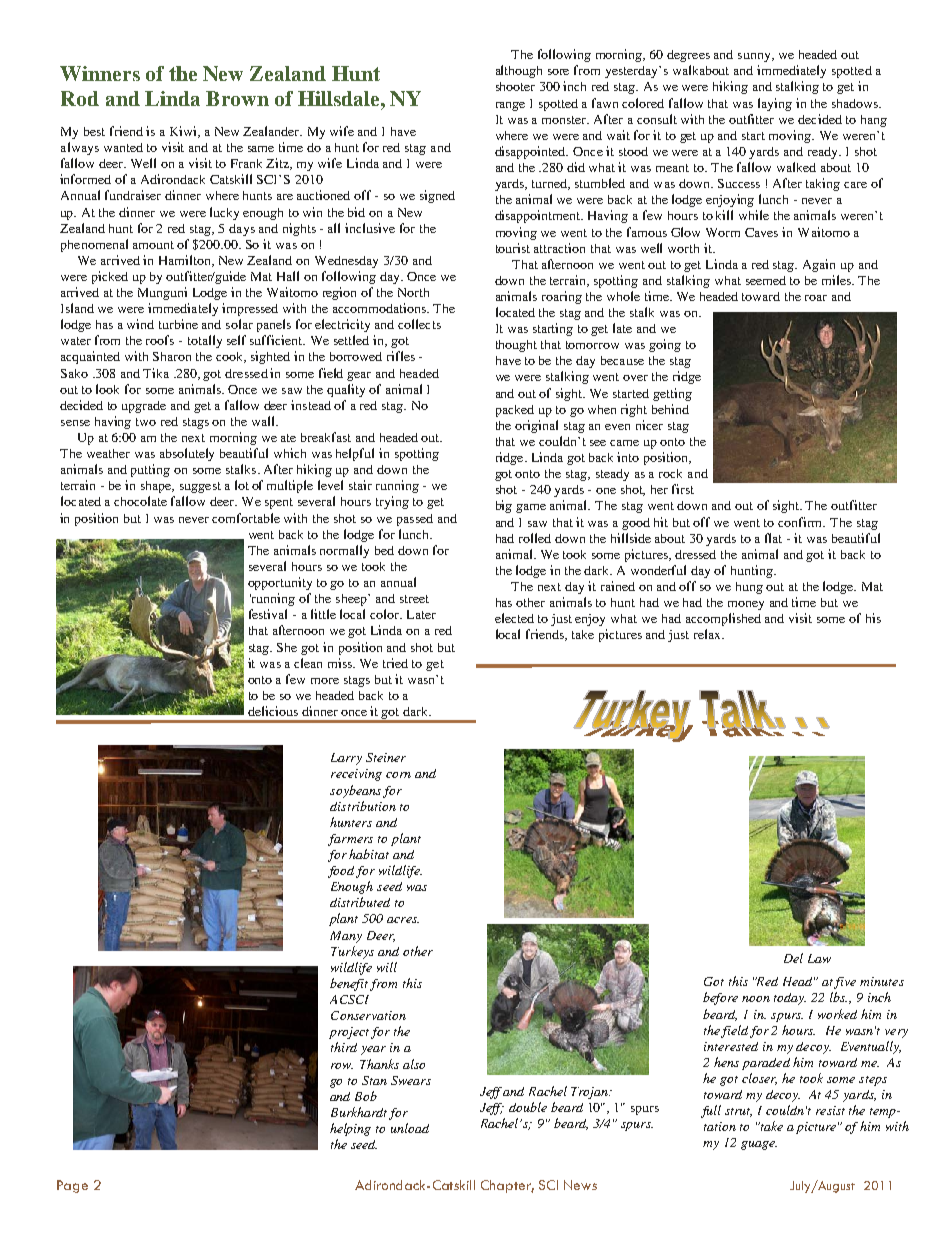  I want to click on festival, so click(268, 614).
